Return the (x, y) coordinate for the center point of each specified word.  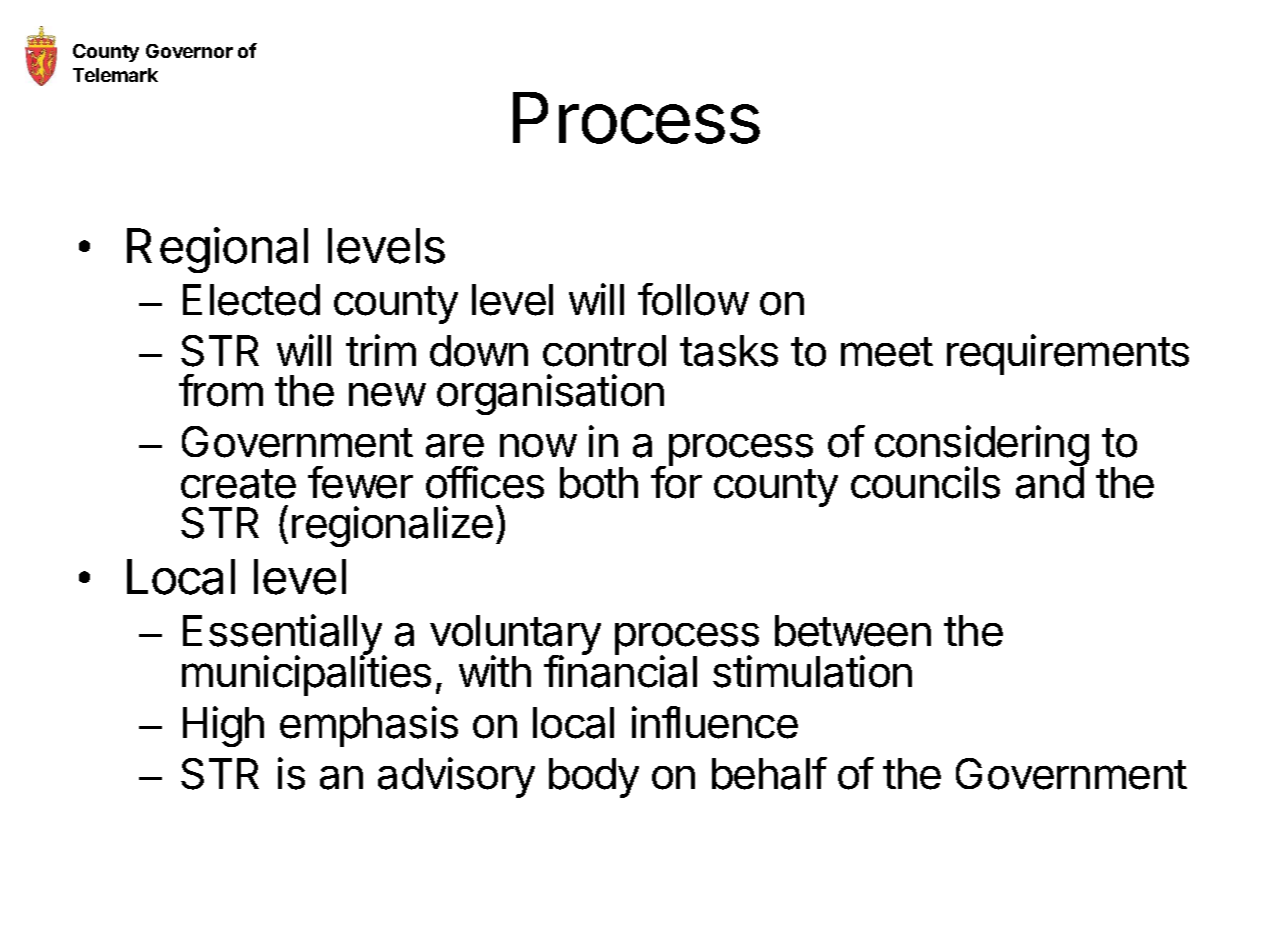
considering (982, 447)
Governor (189, 51)
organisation (550, 394)
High (223, 726)
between (853, 631)
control (604, 351)
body (594, 778)
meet (887, 352)
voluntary (515, 636)
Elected (251, 300)
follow (693, 299)
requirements (1068, 354)
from (221, 390)
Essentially (283, 636)
